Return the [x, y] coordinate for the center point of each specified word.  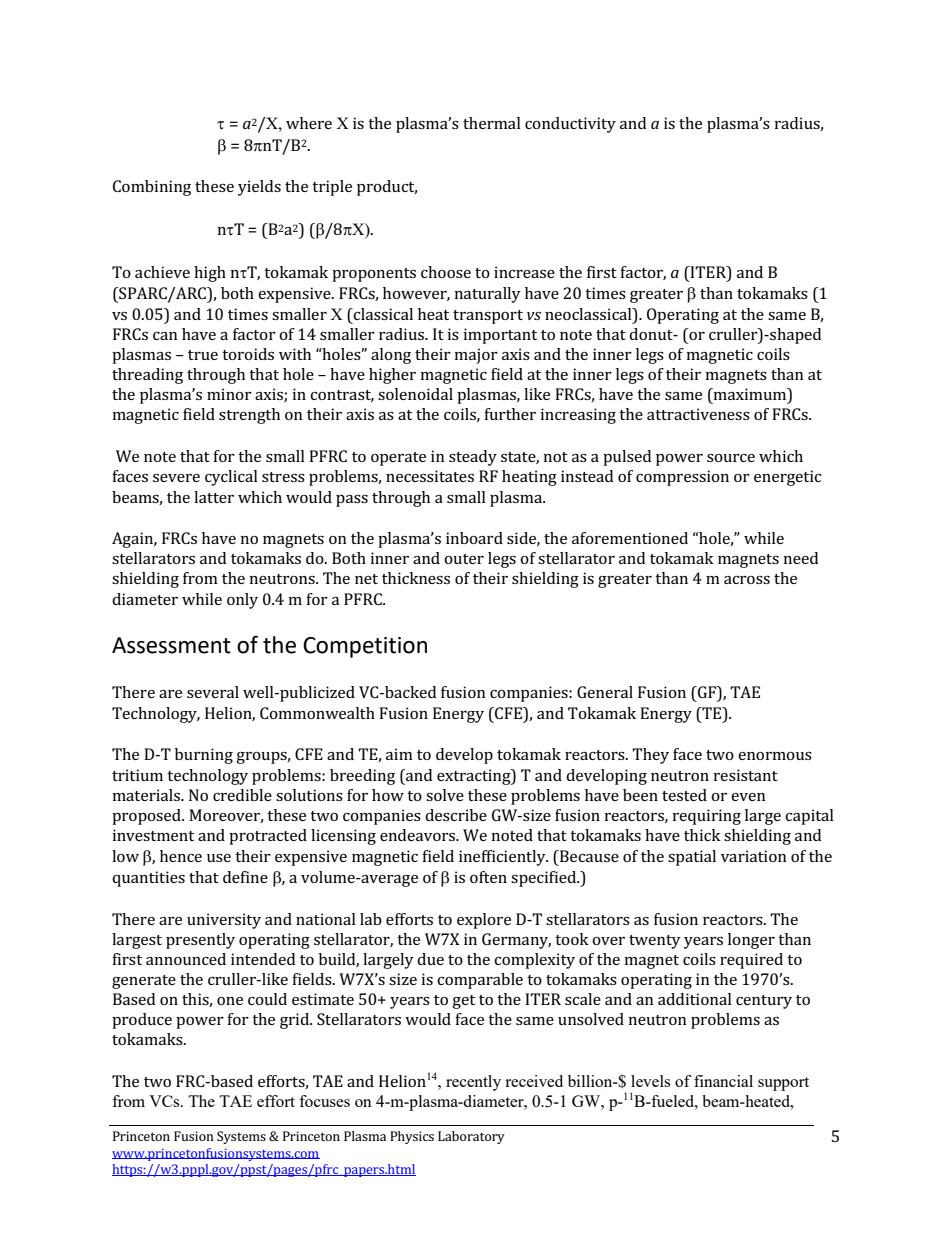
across [747, 580]
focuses [324, 1101]
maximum [750, 395]
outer [464, 559]
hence [181, 856]
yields [259, 188]
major [476, 356]
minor [229, 394]
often [488, 877]
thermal [492, 123]
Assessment [171, 645]
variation [754, 856]
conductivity [570, 125]
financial [723, 1081]
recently [473, 1083]
